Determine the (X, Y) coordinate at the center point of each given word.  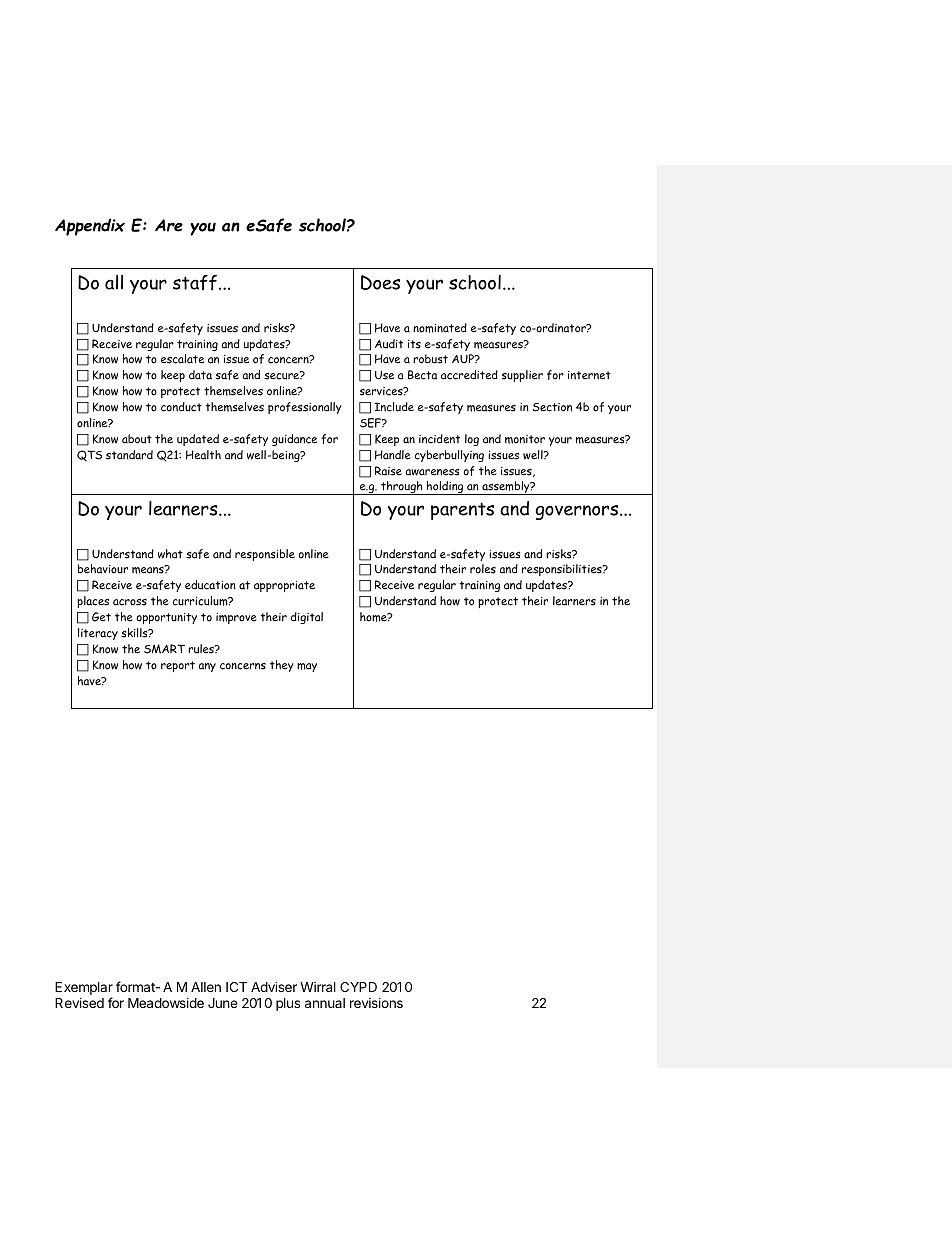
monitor (525, 439)
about (137, 439)
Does (380, 282)
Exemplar (84, 990)
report (178, 666)
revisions (376, 1003)
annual (325, 1003)
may (307, 667)
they (282, 666)
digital (307, 618)
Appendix (90, 227)
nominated (440, 328)
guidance (294, 440)
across (130, 602)
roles (483, 569)
